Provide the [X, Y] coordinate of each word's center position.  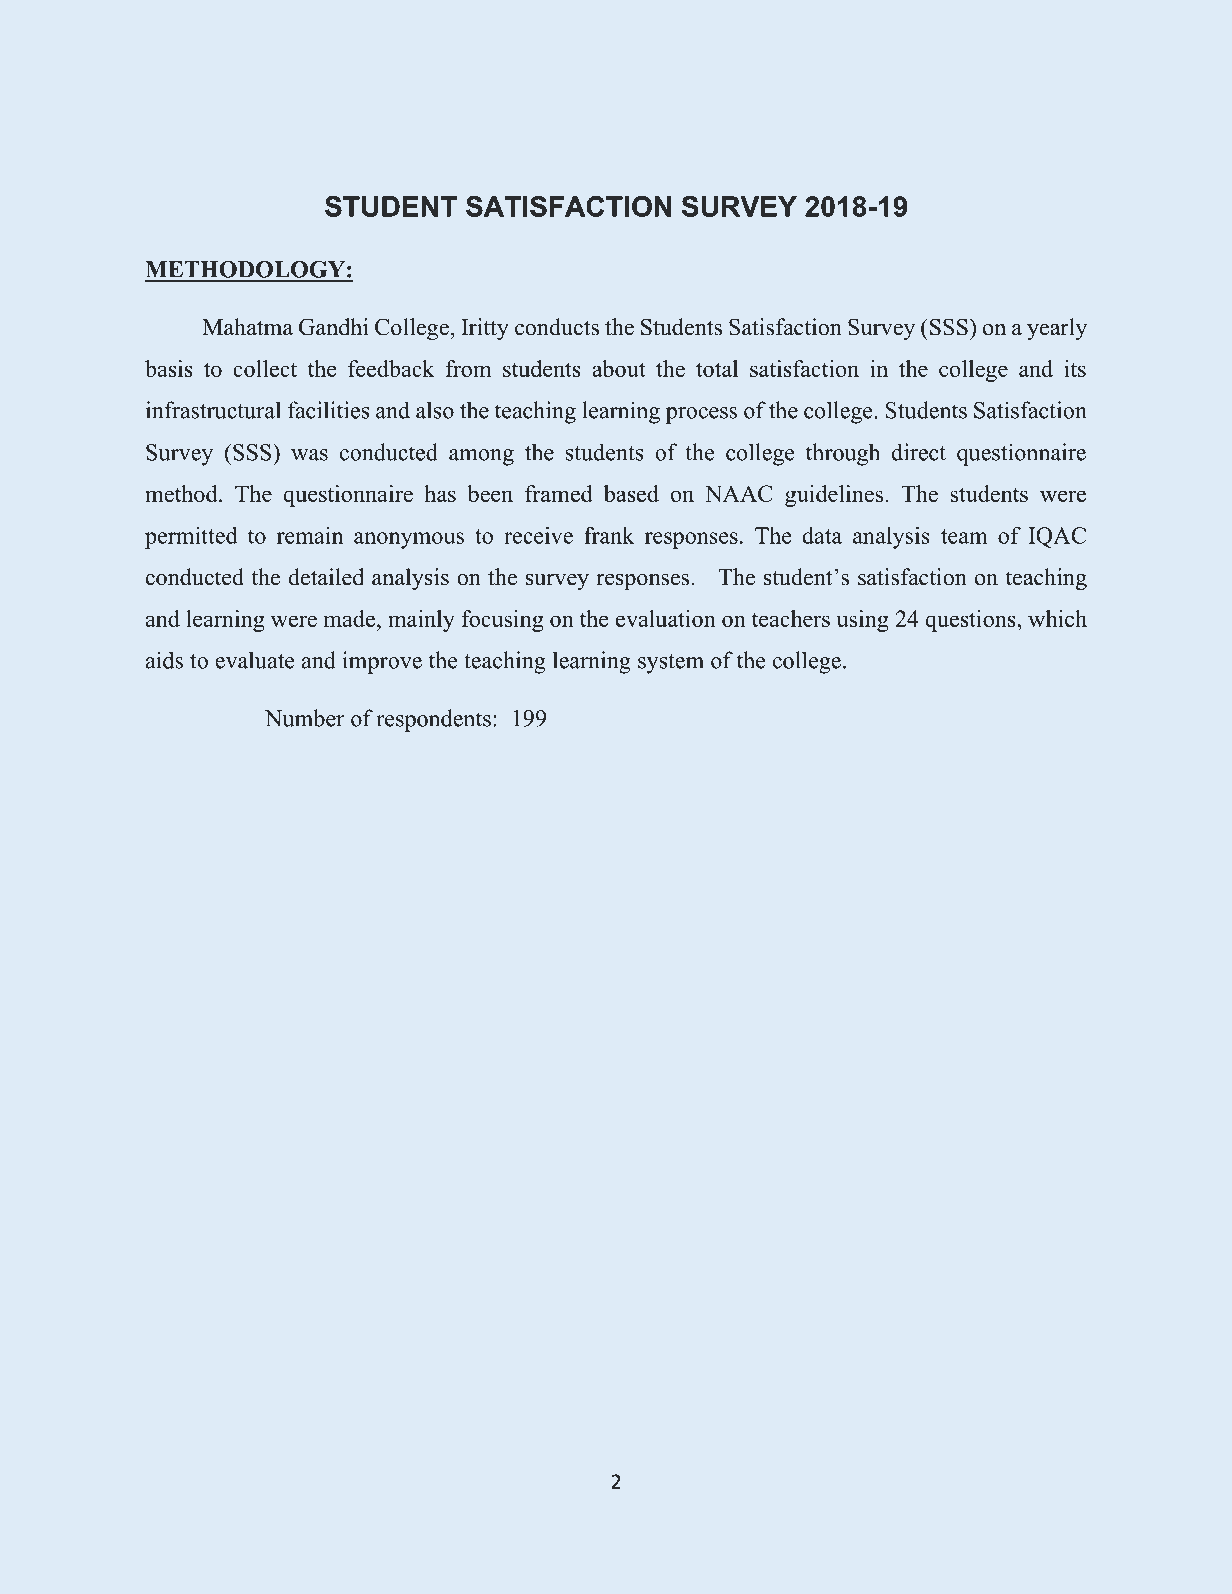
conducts [557, 327]
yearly [1057, 329]
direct [919, 452]
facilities [329, 410]
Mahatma [247, 326]
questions [972, 621]
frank [609, 535]
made [351, 618]
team [964, 536]
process [701, 415]
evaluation [666, 618]
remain [310, 535]
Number [304, 718]
